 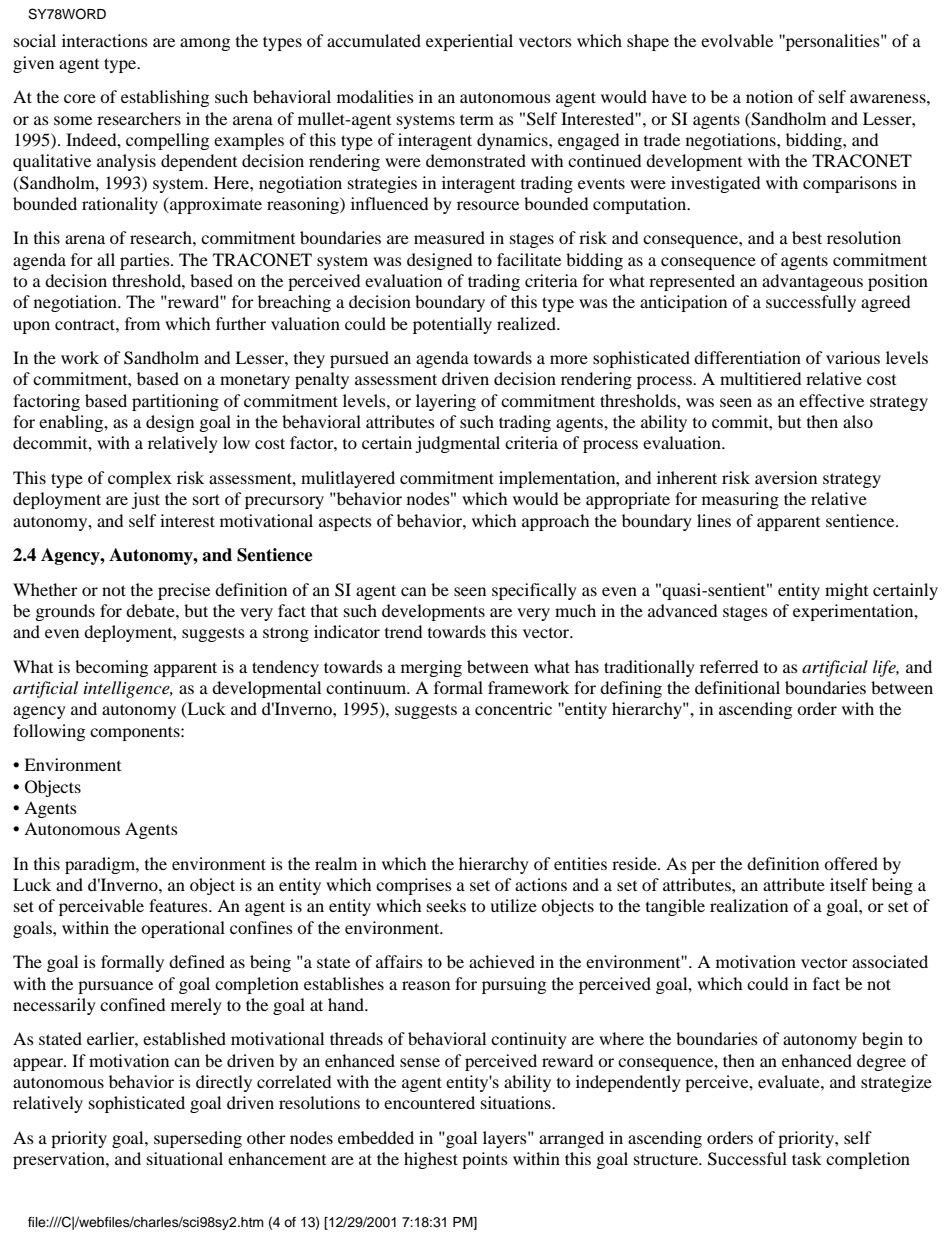 What do you see at coordinates (831, 400) in the image?
I see `effective` at bounding box center [831, 400].
